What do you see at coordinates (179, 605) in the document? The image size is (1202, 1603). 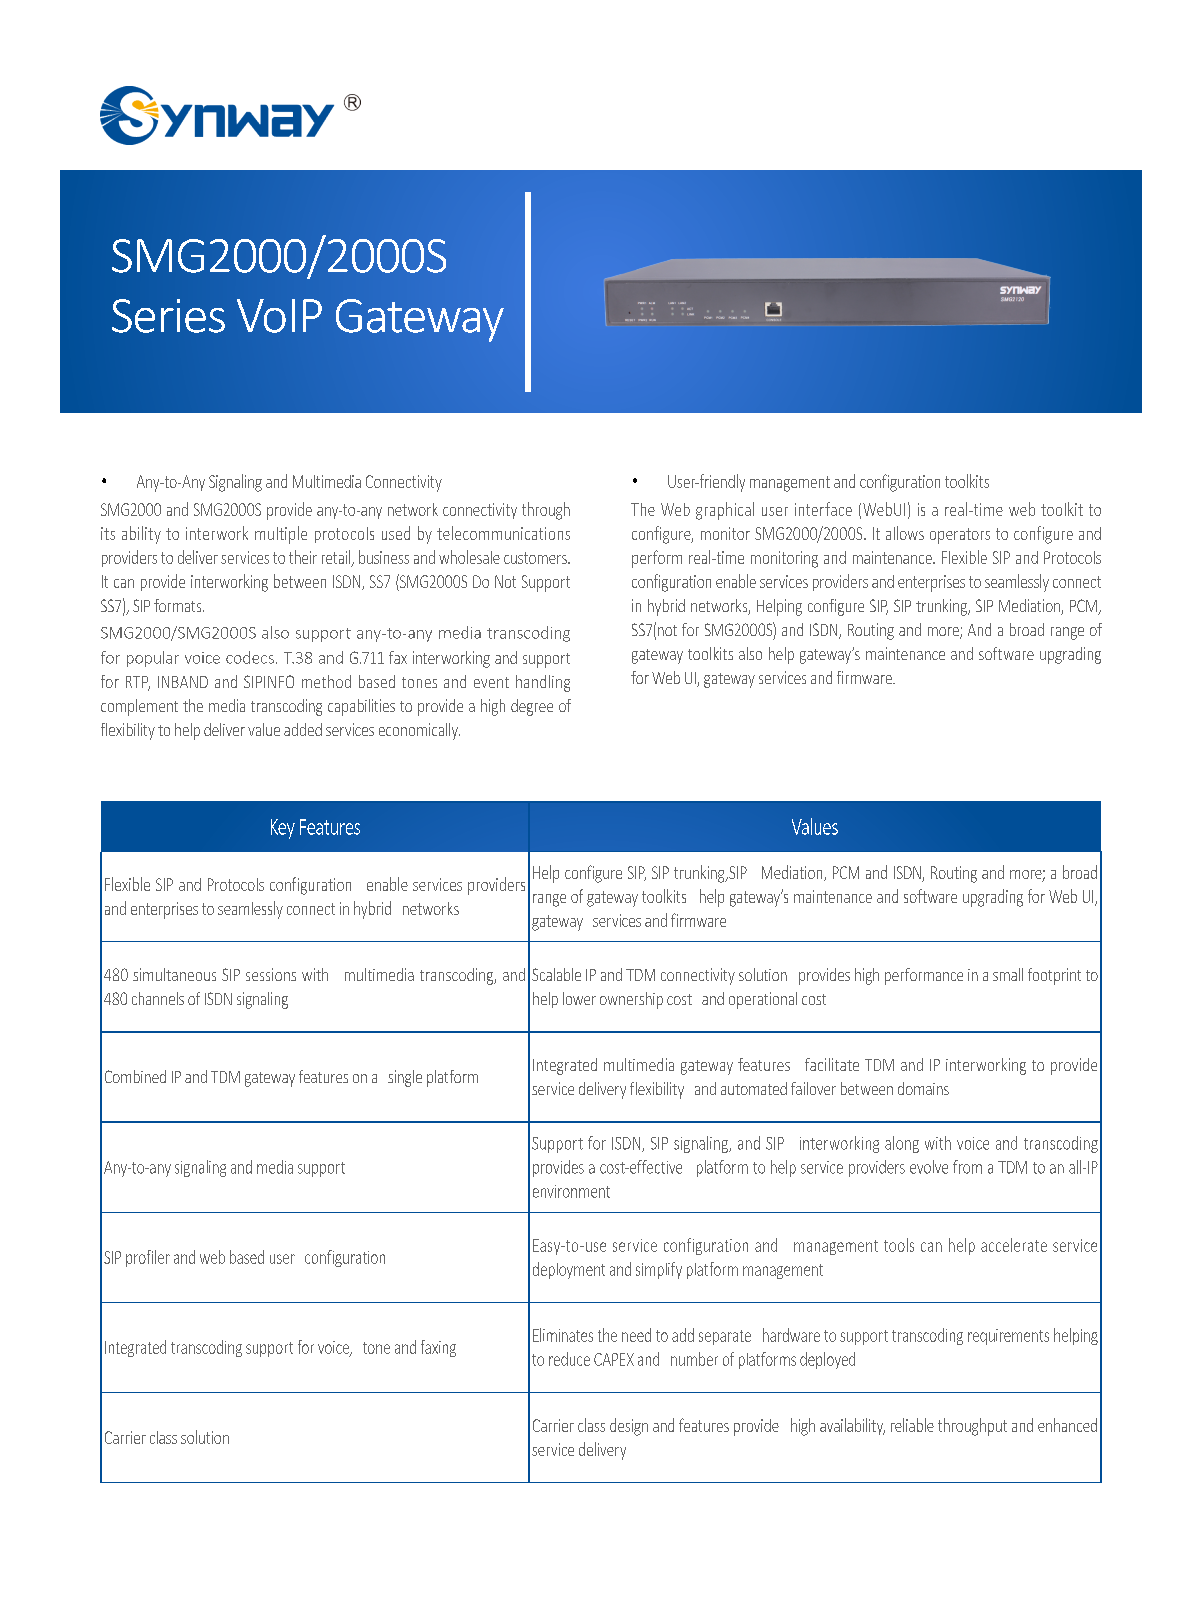 I see `formats` at bounding box center [179, 605].
